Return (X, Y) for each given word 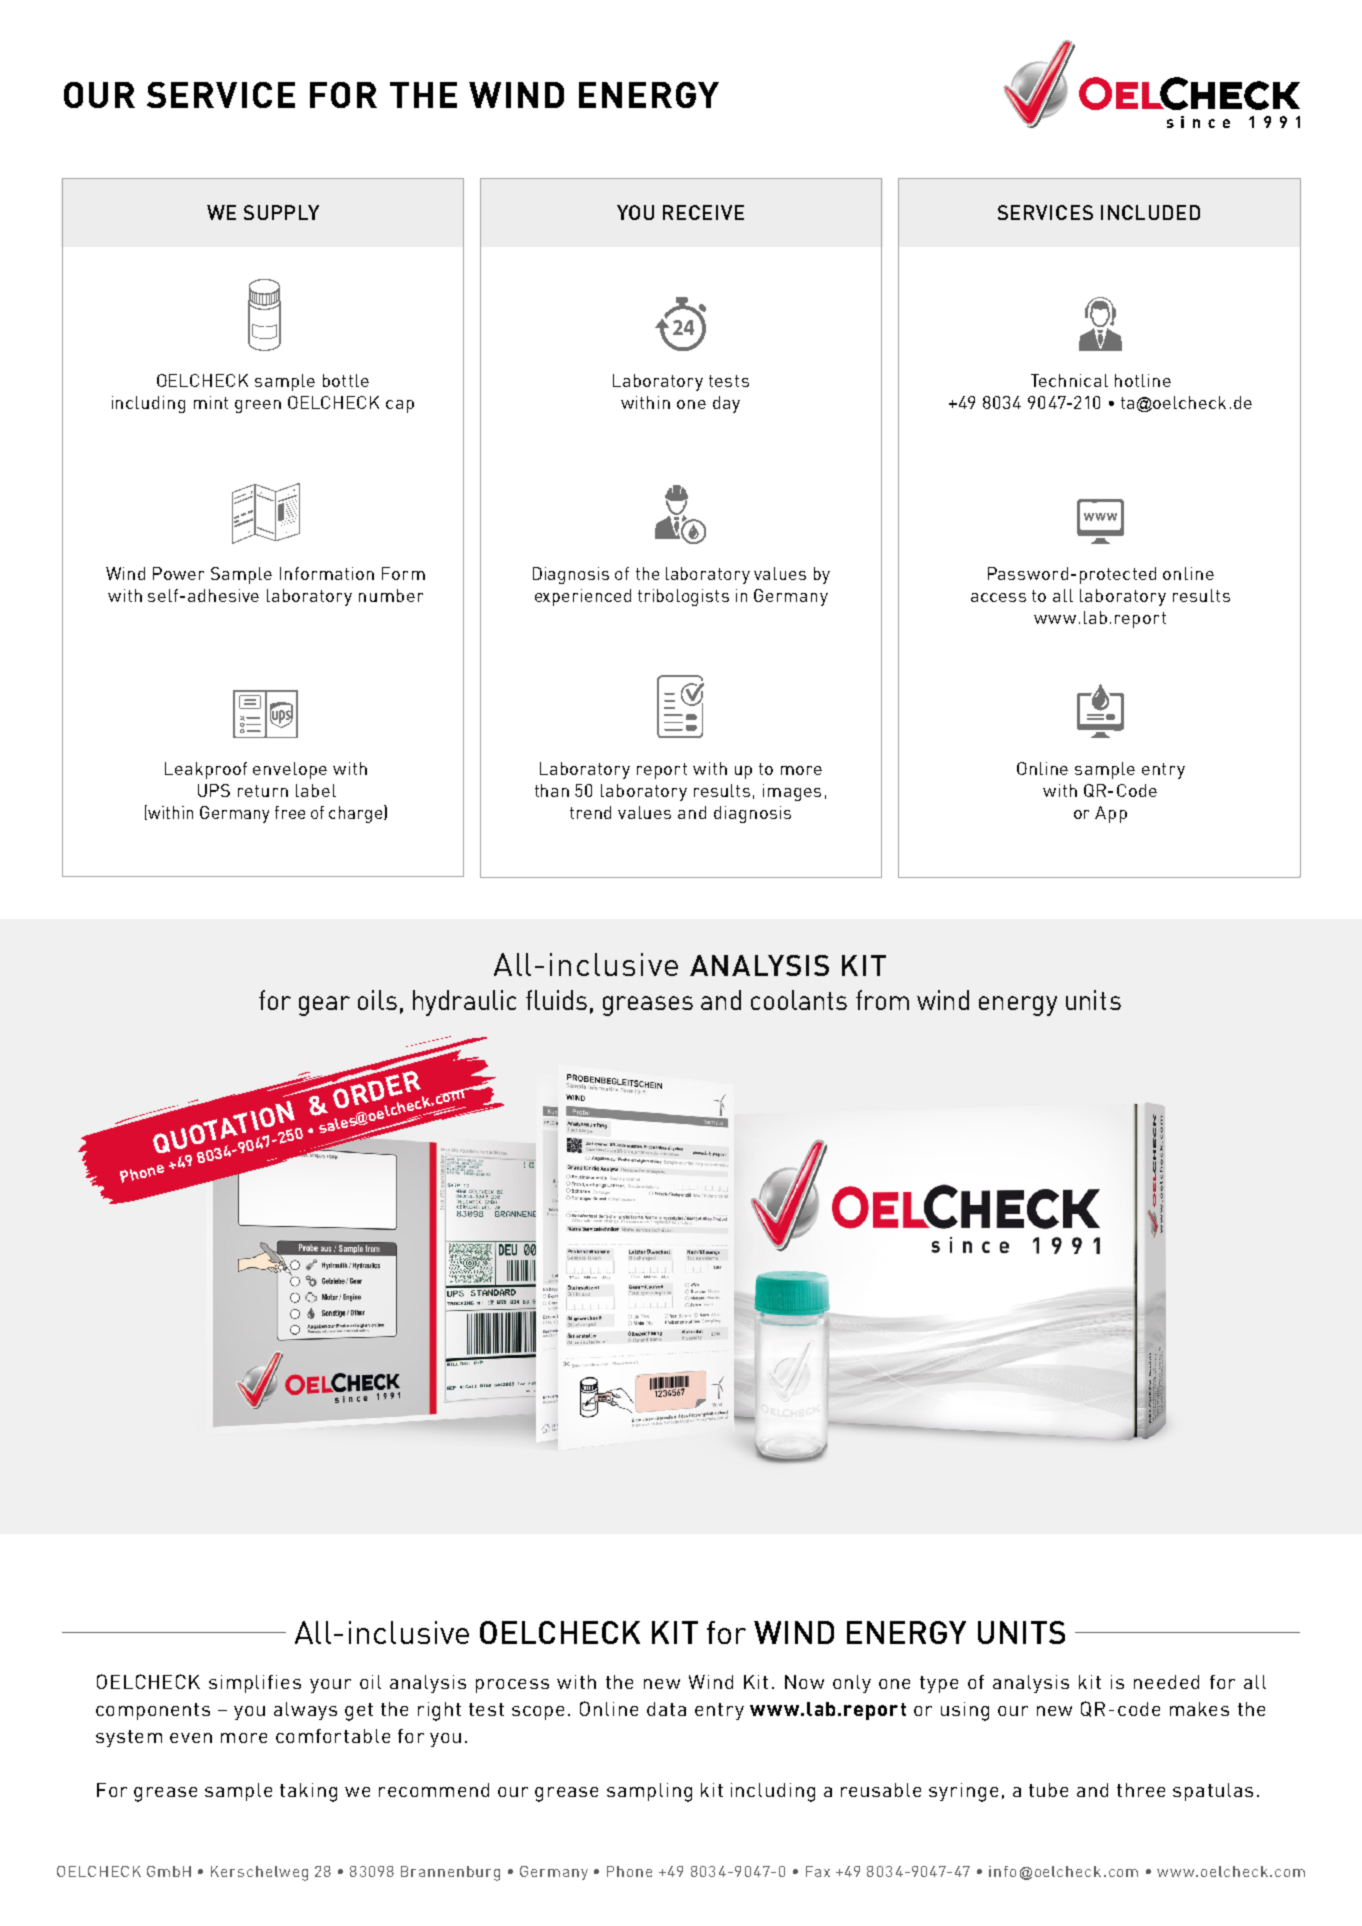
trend (590, 812)
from (882, 1000)
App (1111, 814)
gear (324, 1006)
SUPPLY (281, 212)
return (263, 791)
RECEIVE (703, 212)
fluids (556, 1000)
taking (308, 1792)
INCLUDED (1150, 212)
